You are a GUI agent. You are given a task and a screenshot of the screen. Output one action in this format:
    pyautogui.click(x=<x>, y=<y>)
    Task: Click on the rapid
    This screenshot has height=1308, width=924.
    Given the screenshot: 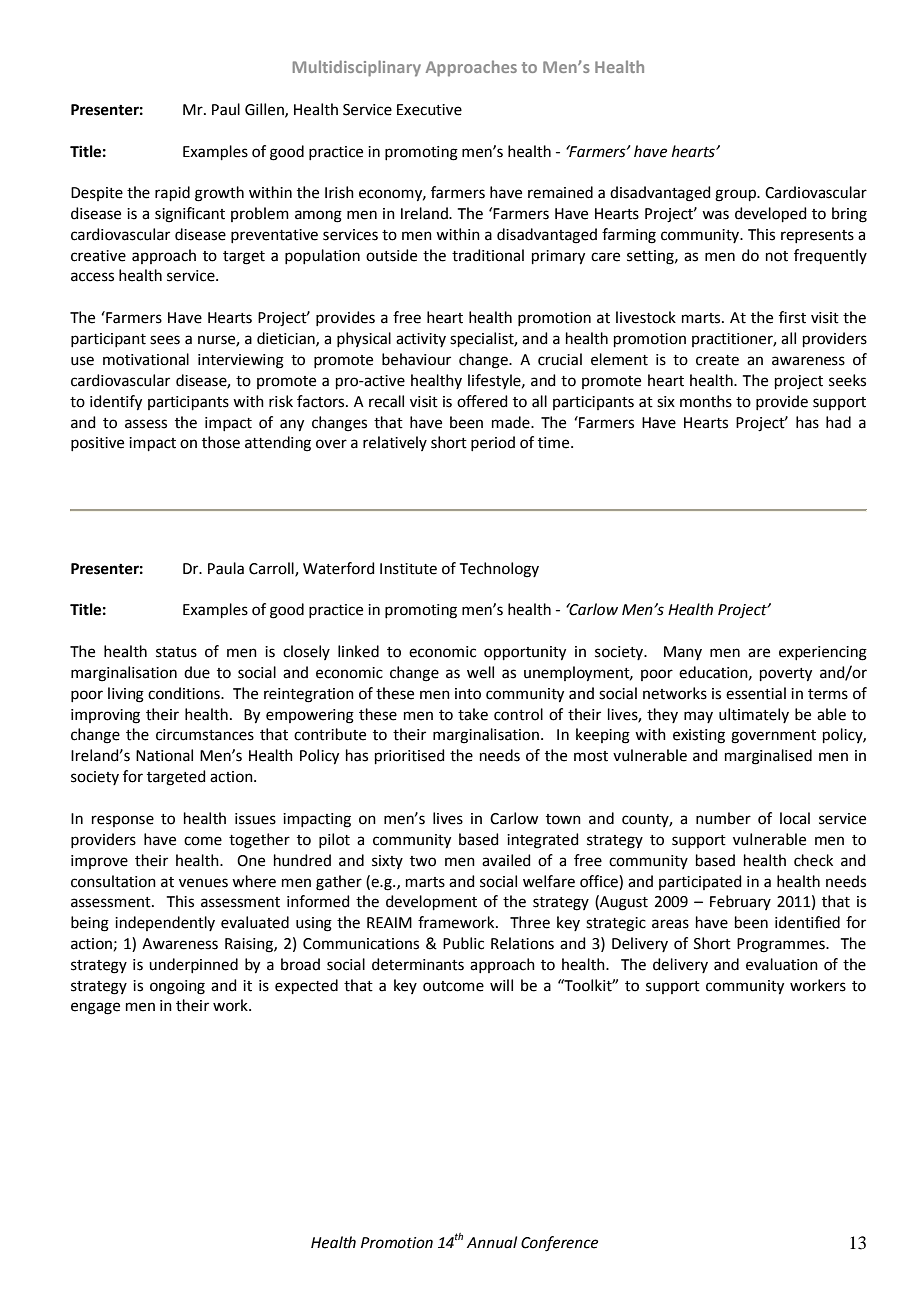 What is the action you would take?
    pyautogui.click(x=172, y=193)
